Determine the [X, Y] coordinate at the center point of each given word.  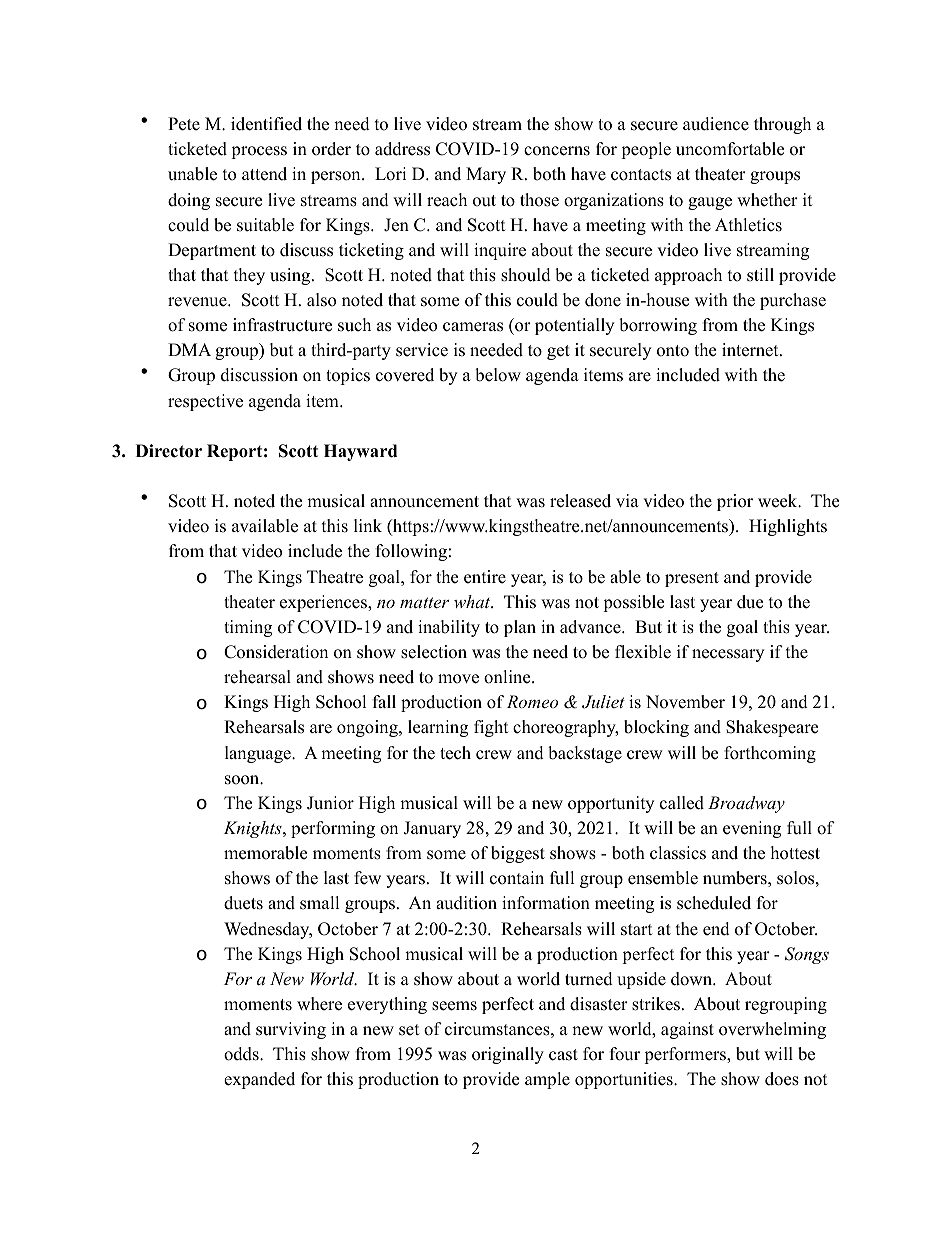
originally [508, 1055]
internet [751, 350]
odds [242, 1054]
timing [248, 628]
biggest [518, 854]
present [692, 579]
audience [716, 124]
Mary [486, 175]
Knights [254, 829]
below [498, 375]
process [259, 152]
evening [752, 829]
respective [205, 402]
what [473, 601]
